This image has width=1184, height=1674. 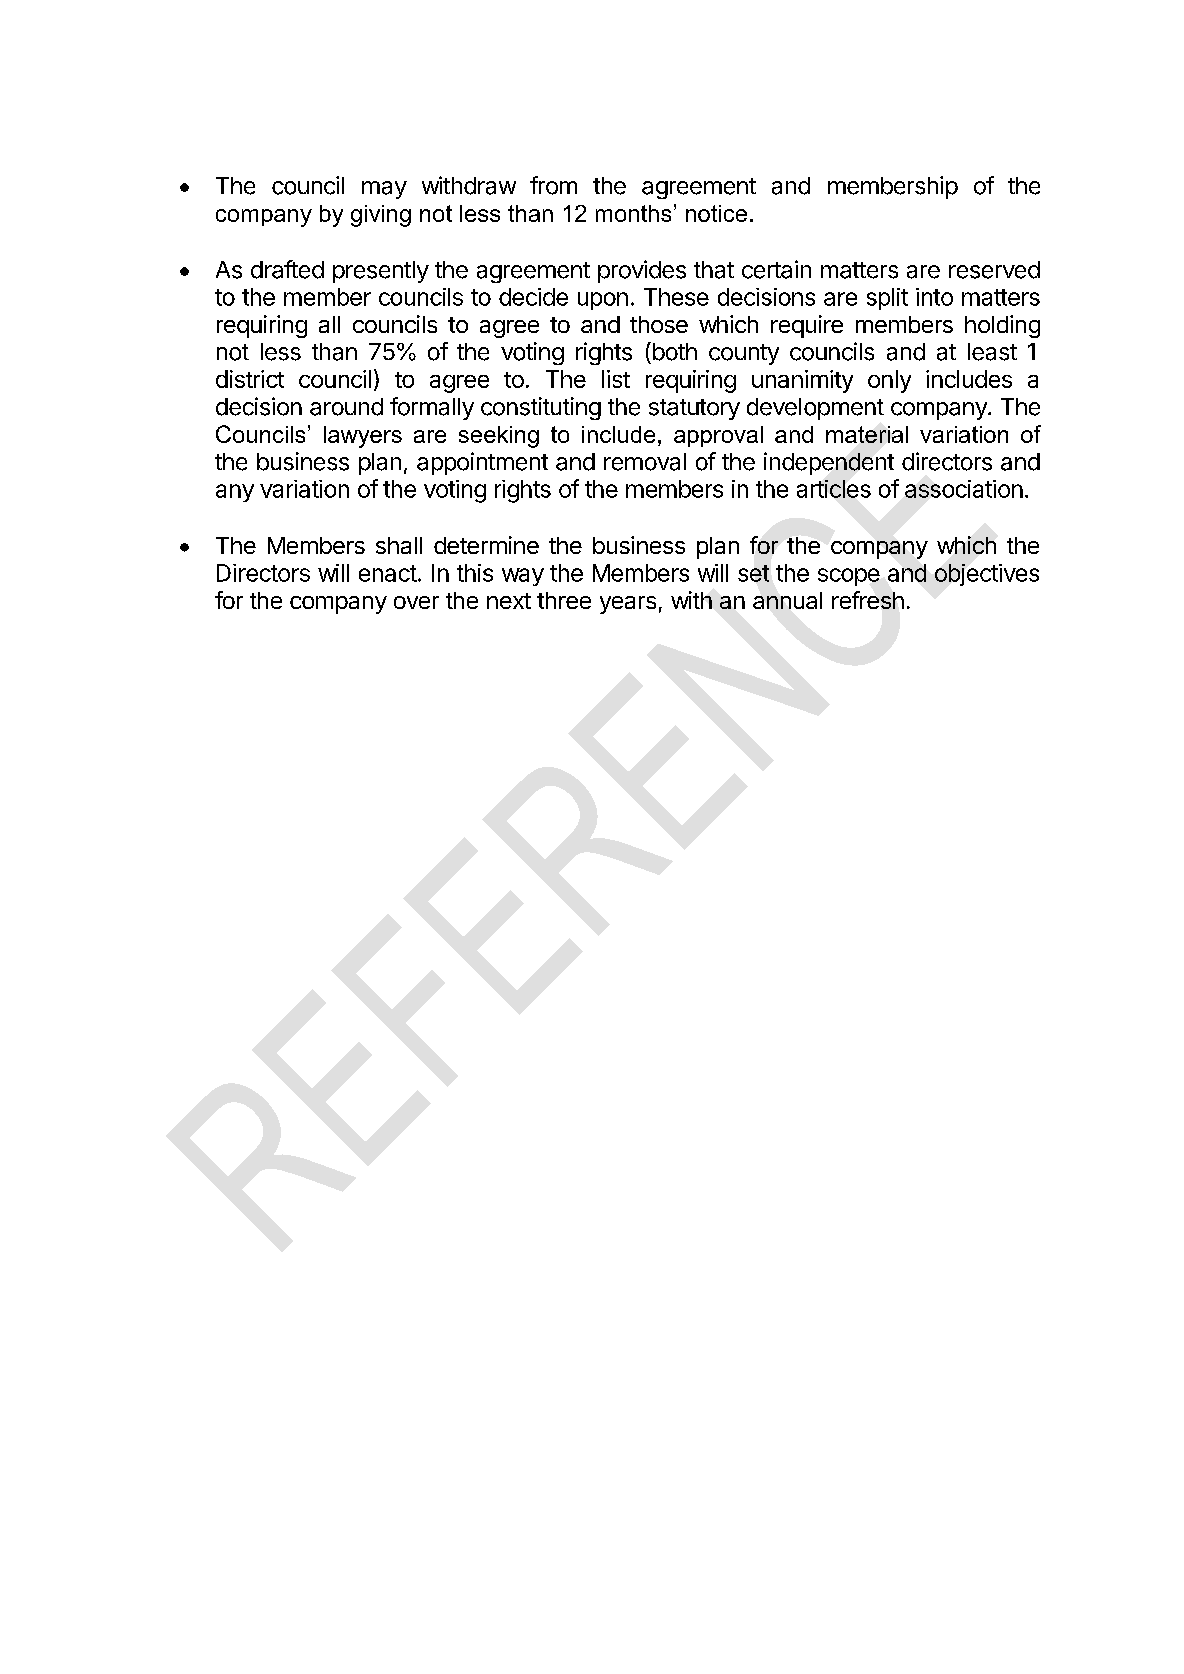 What do you see at coordinates (628, 605) in the image?
I see `years` at bounding box center [628, 605].
